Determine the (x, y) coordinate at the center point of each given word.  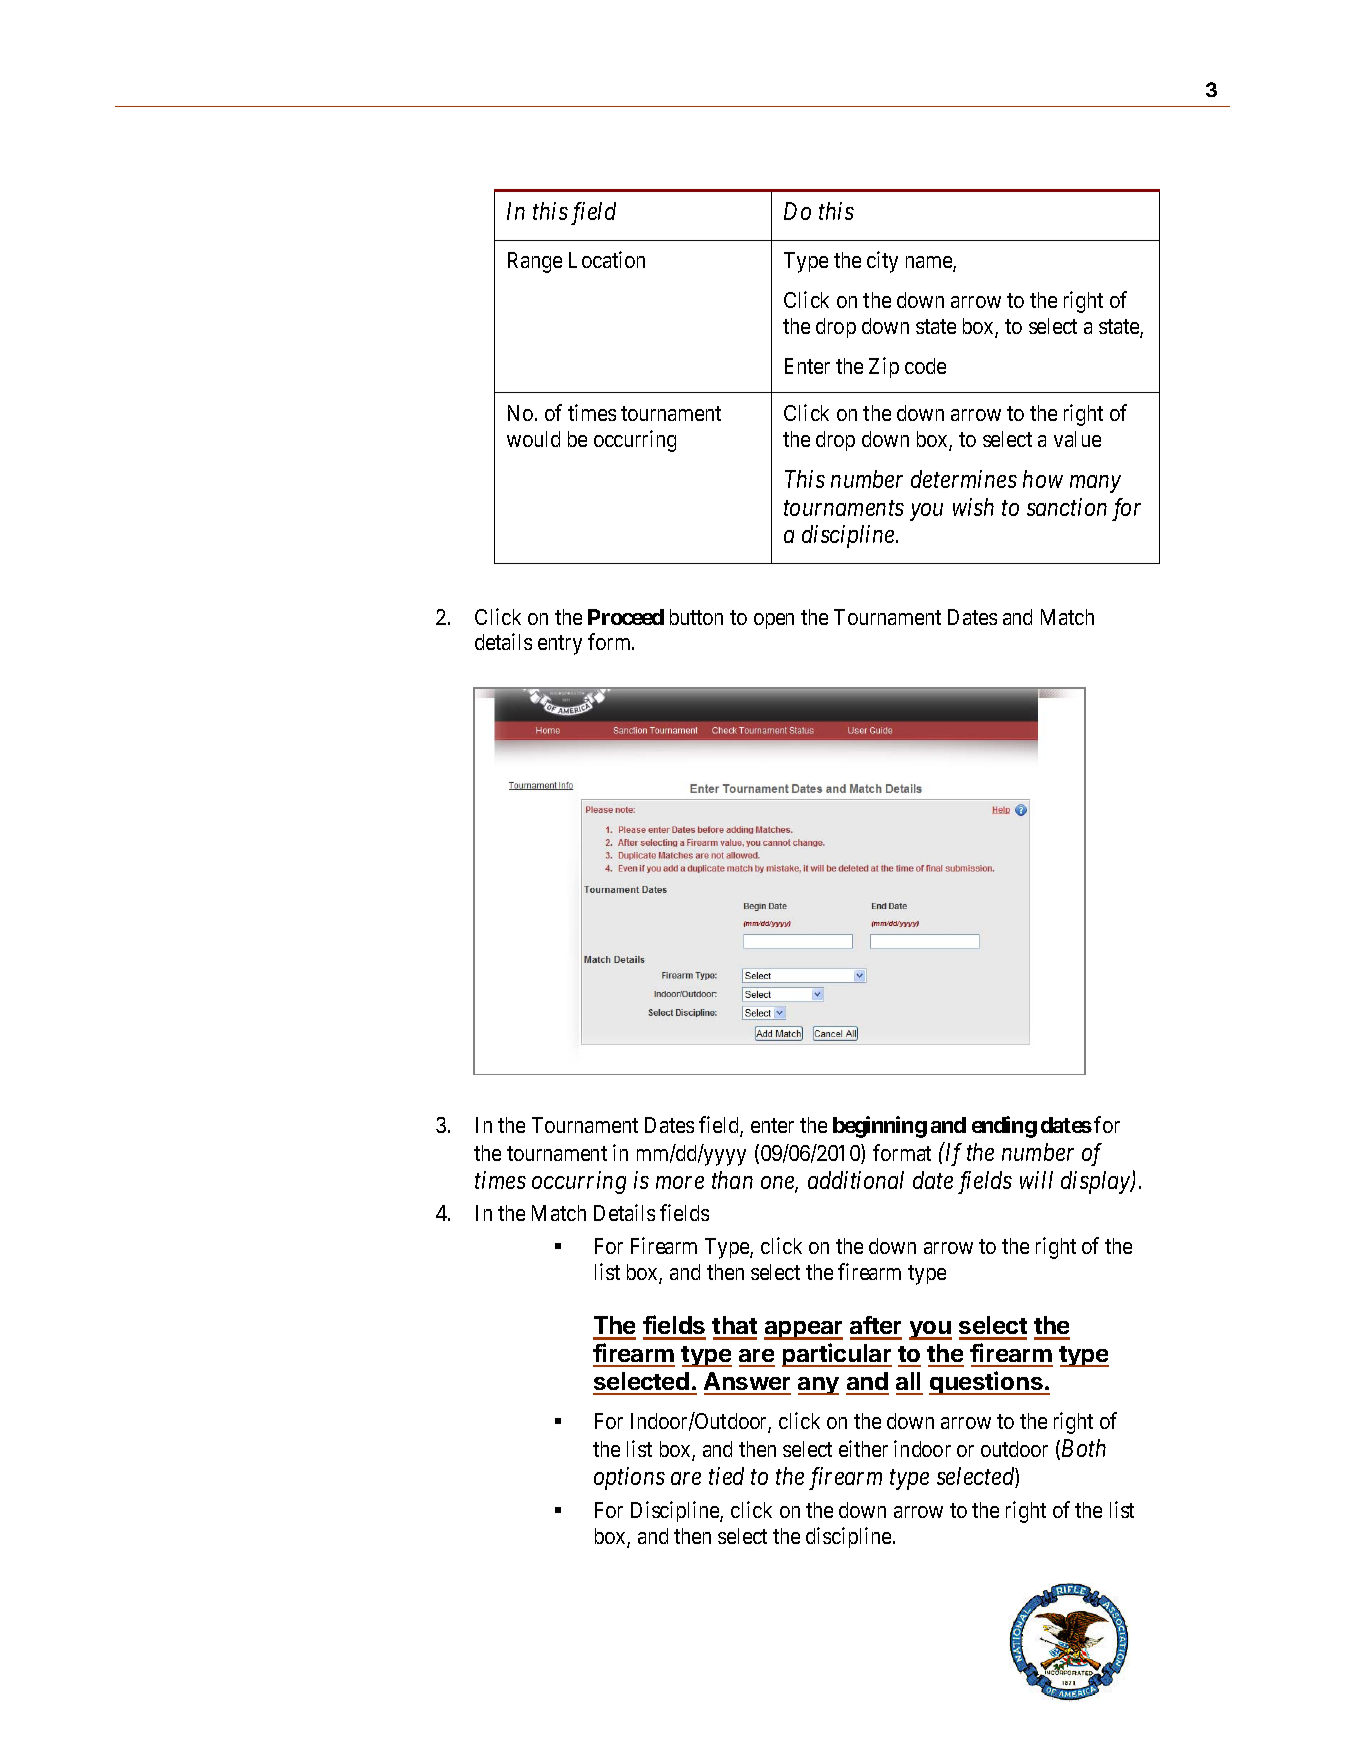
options (629, 1478)
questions (987, 1383)
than (732, 1180)
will (1036, 1180)
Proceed (626, 617)
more (680, 1182)
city (882, 262)
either (863, 1448)
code (925, 366)
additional (856, 1180)
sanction (1067, 507)
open (774, 621)
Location (607, 259)
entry (560, 645)
